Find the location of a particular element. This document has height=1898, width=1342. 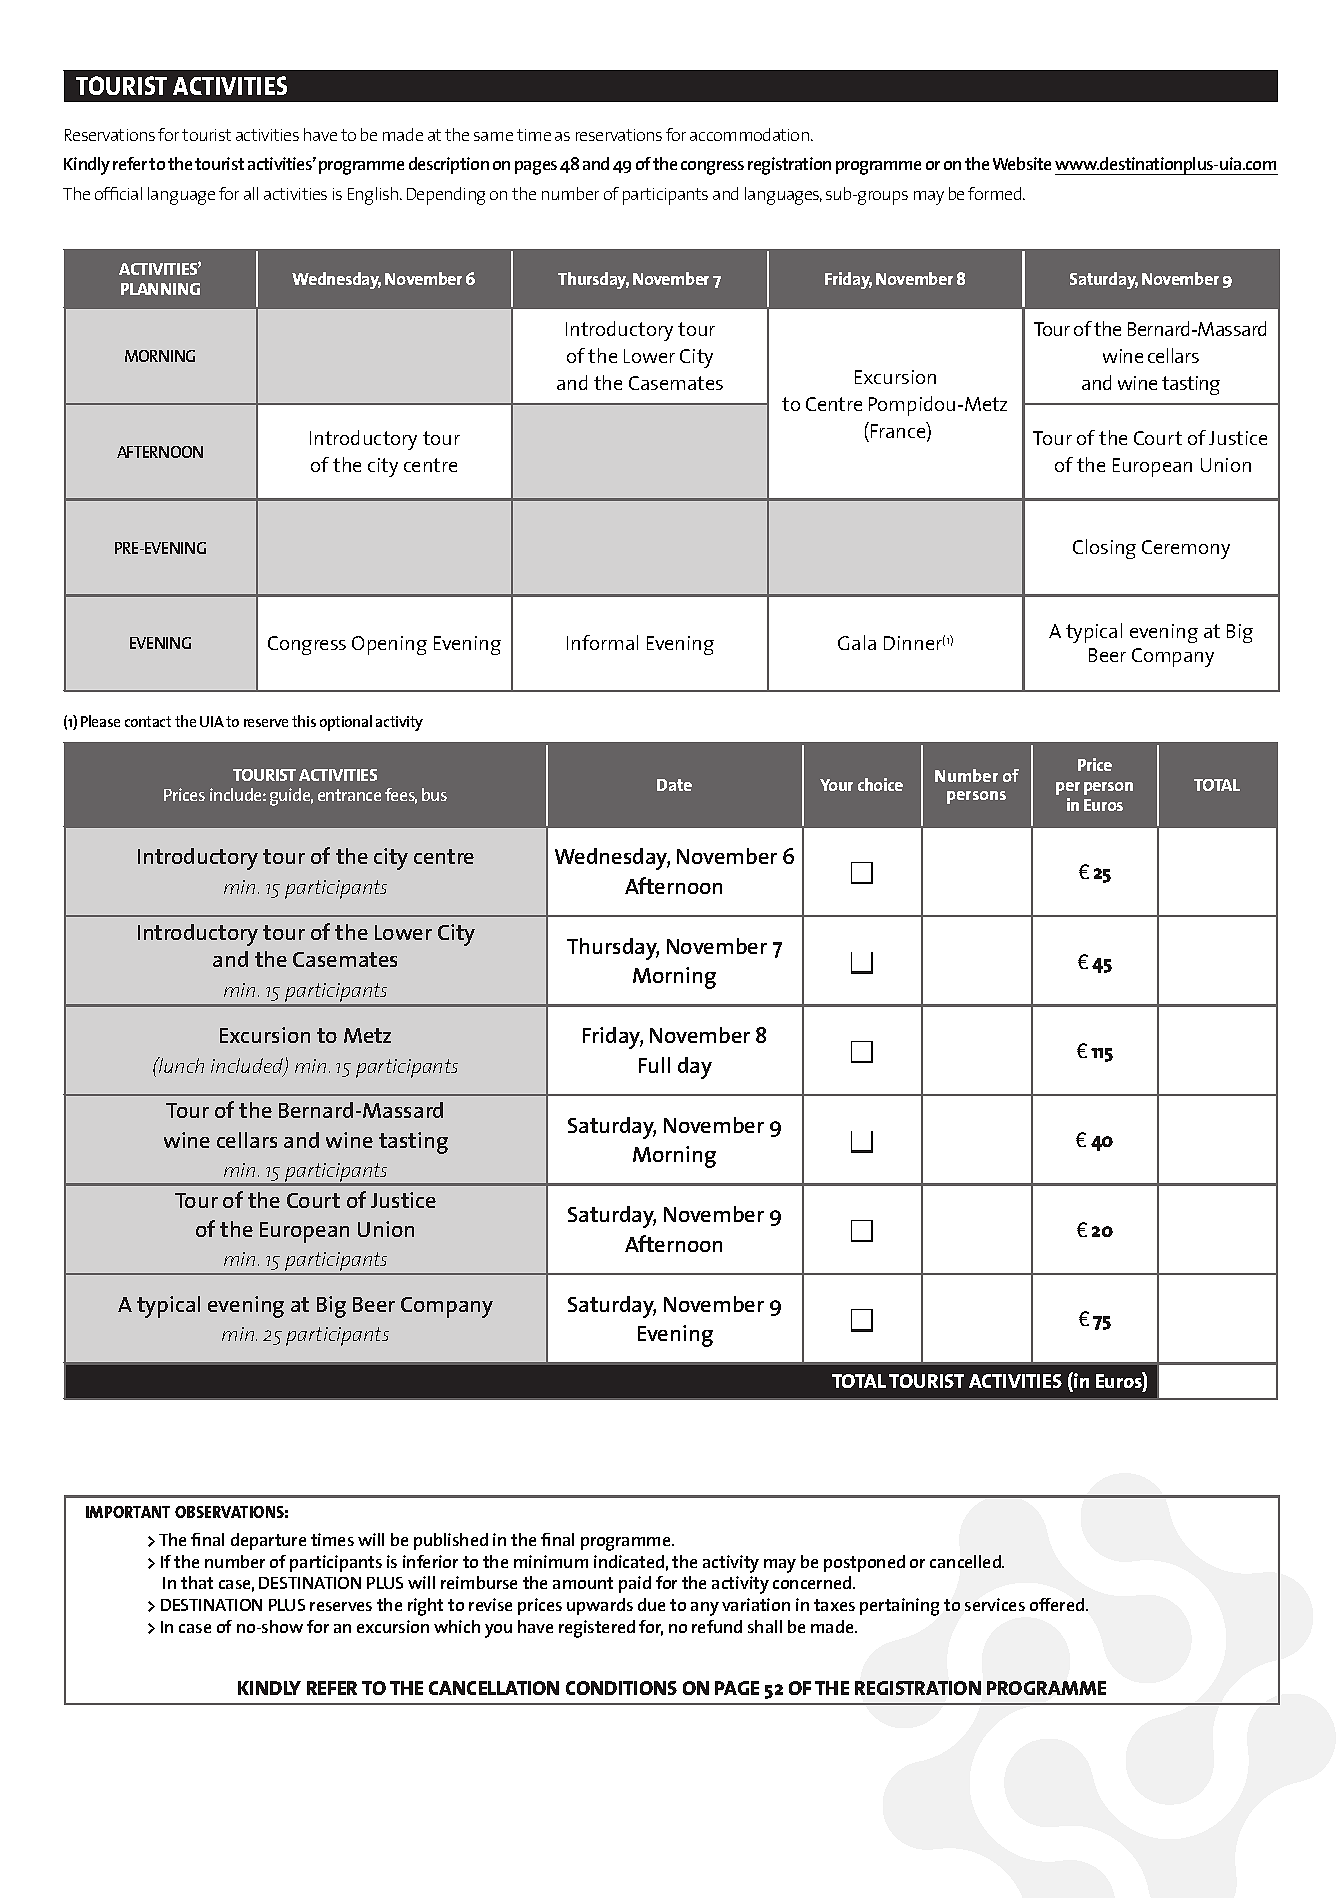

registered is located at coordinates (597, 1629).
